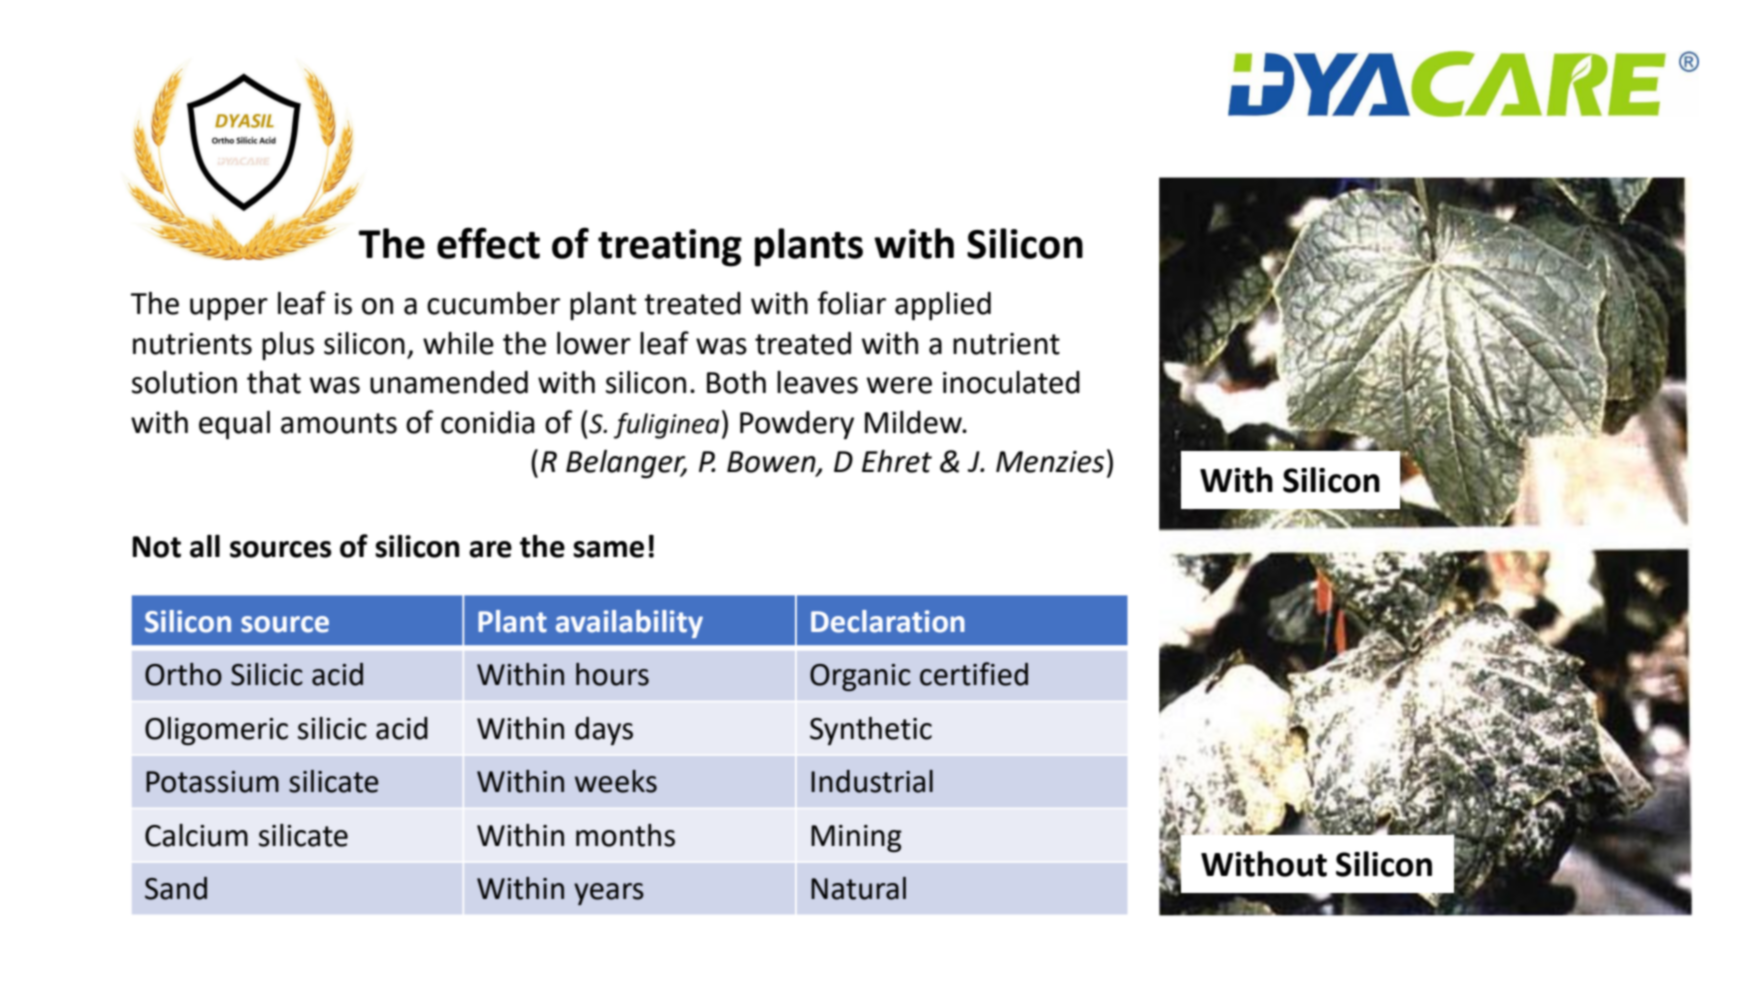 This screenshot has width=1757, height=989. Describe the element at coordinates (176, 888) in the screenshot. I see `Sand` at that location.
